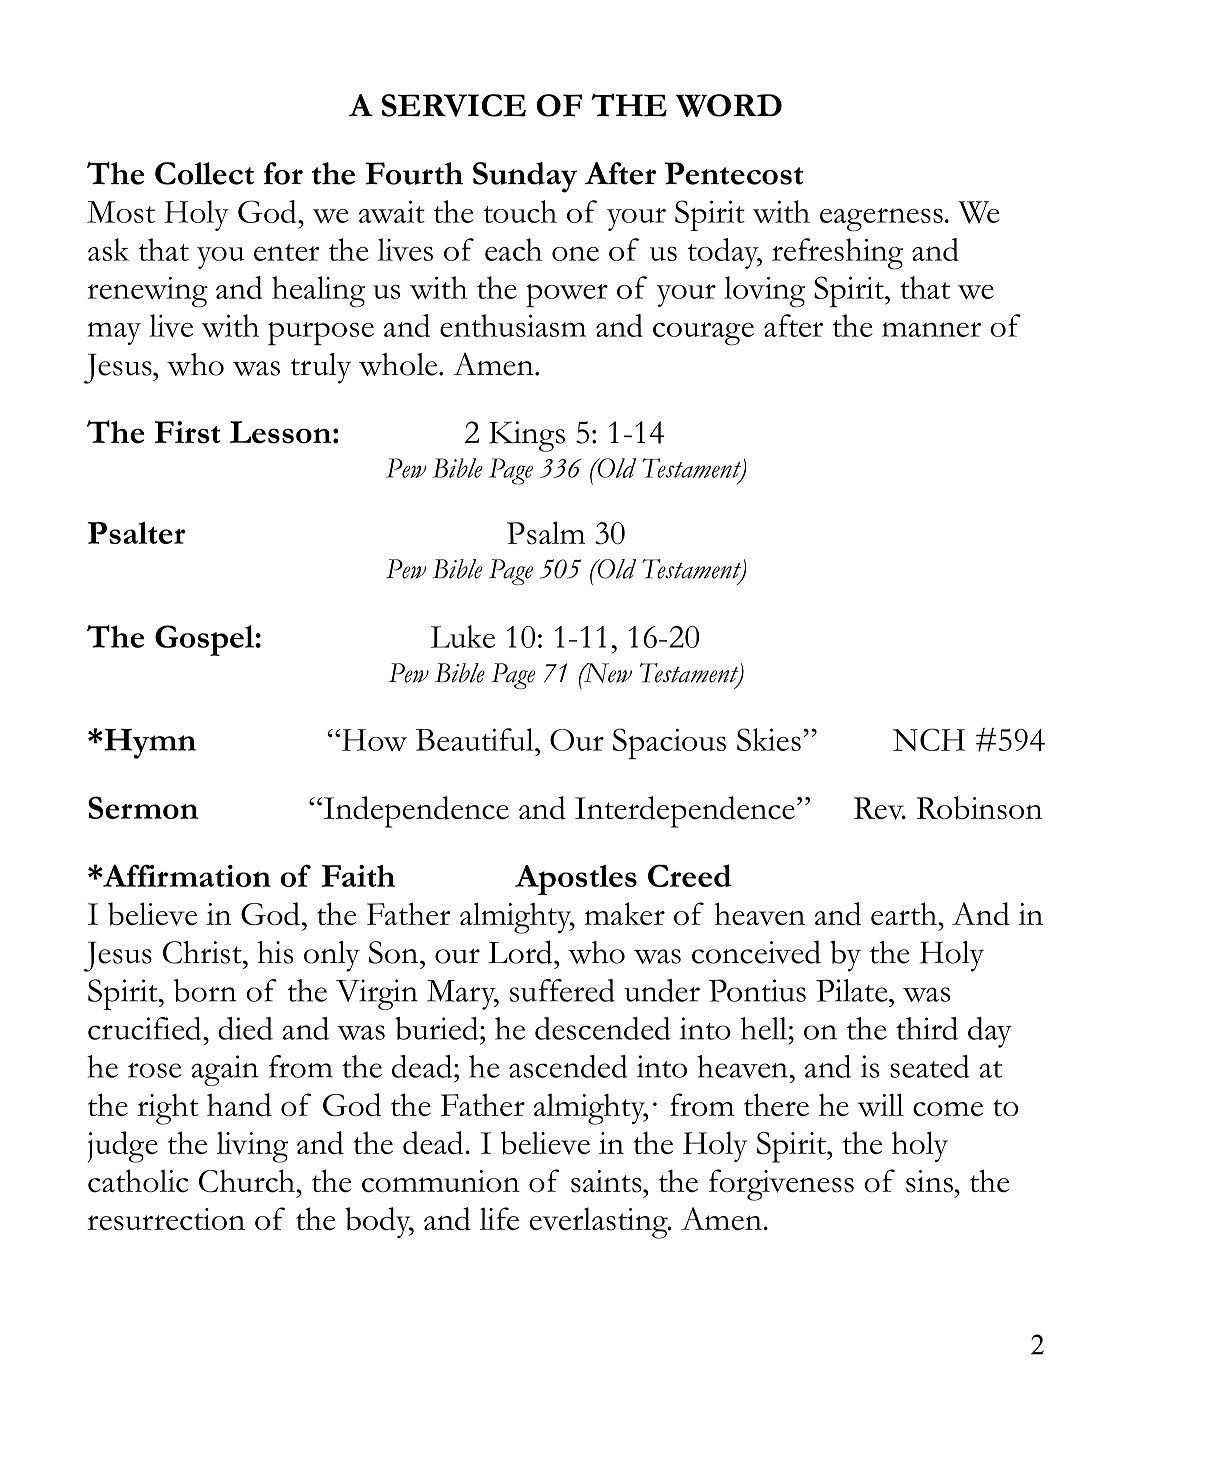 This screenshot has width=1219, height=1481. Describe the element at coordinates (462, 636) in the screenshot. I see `Luke` at that location.
